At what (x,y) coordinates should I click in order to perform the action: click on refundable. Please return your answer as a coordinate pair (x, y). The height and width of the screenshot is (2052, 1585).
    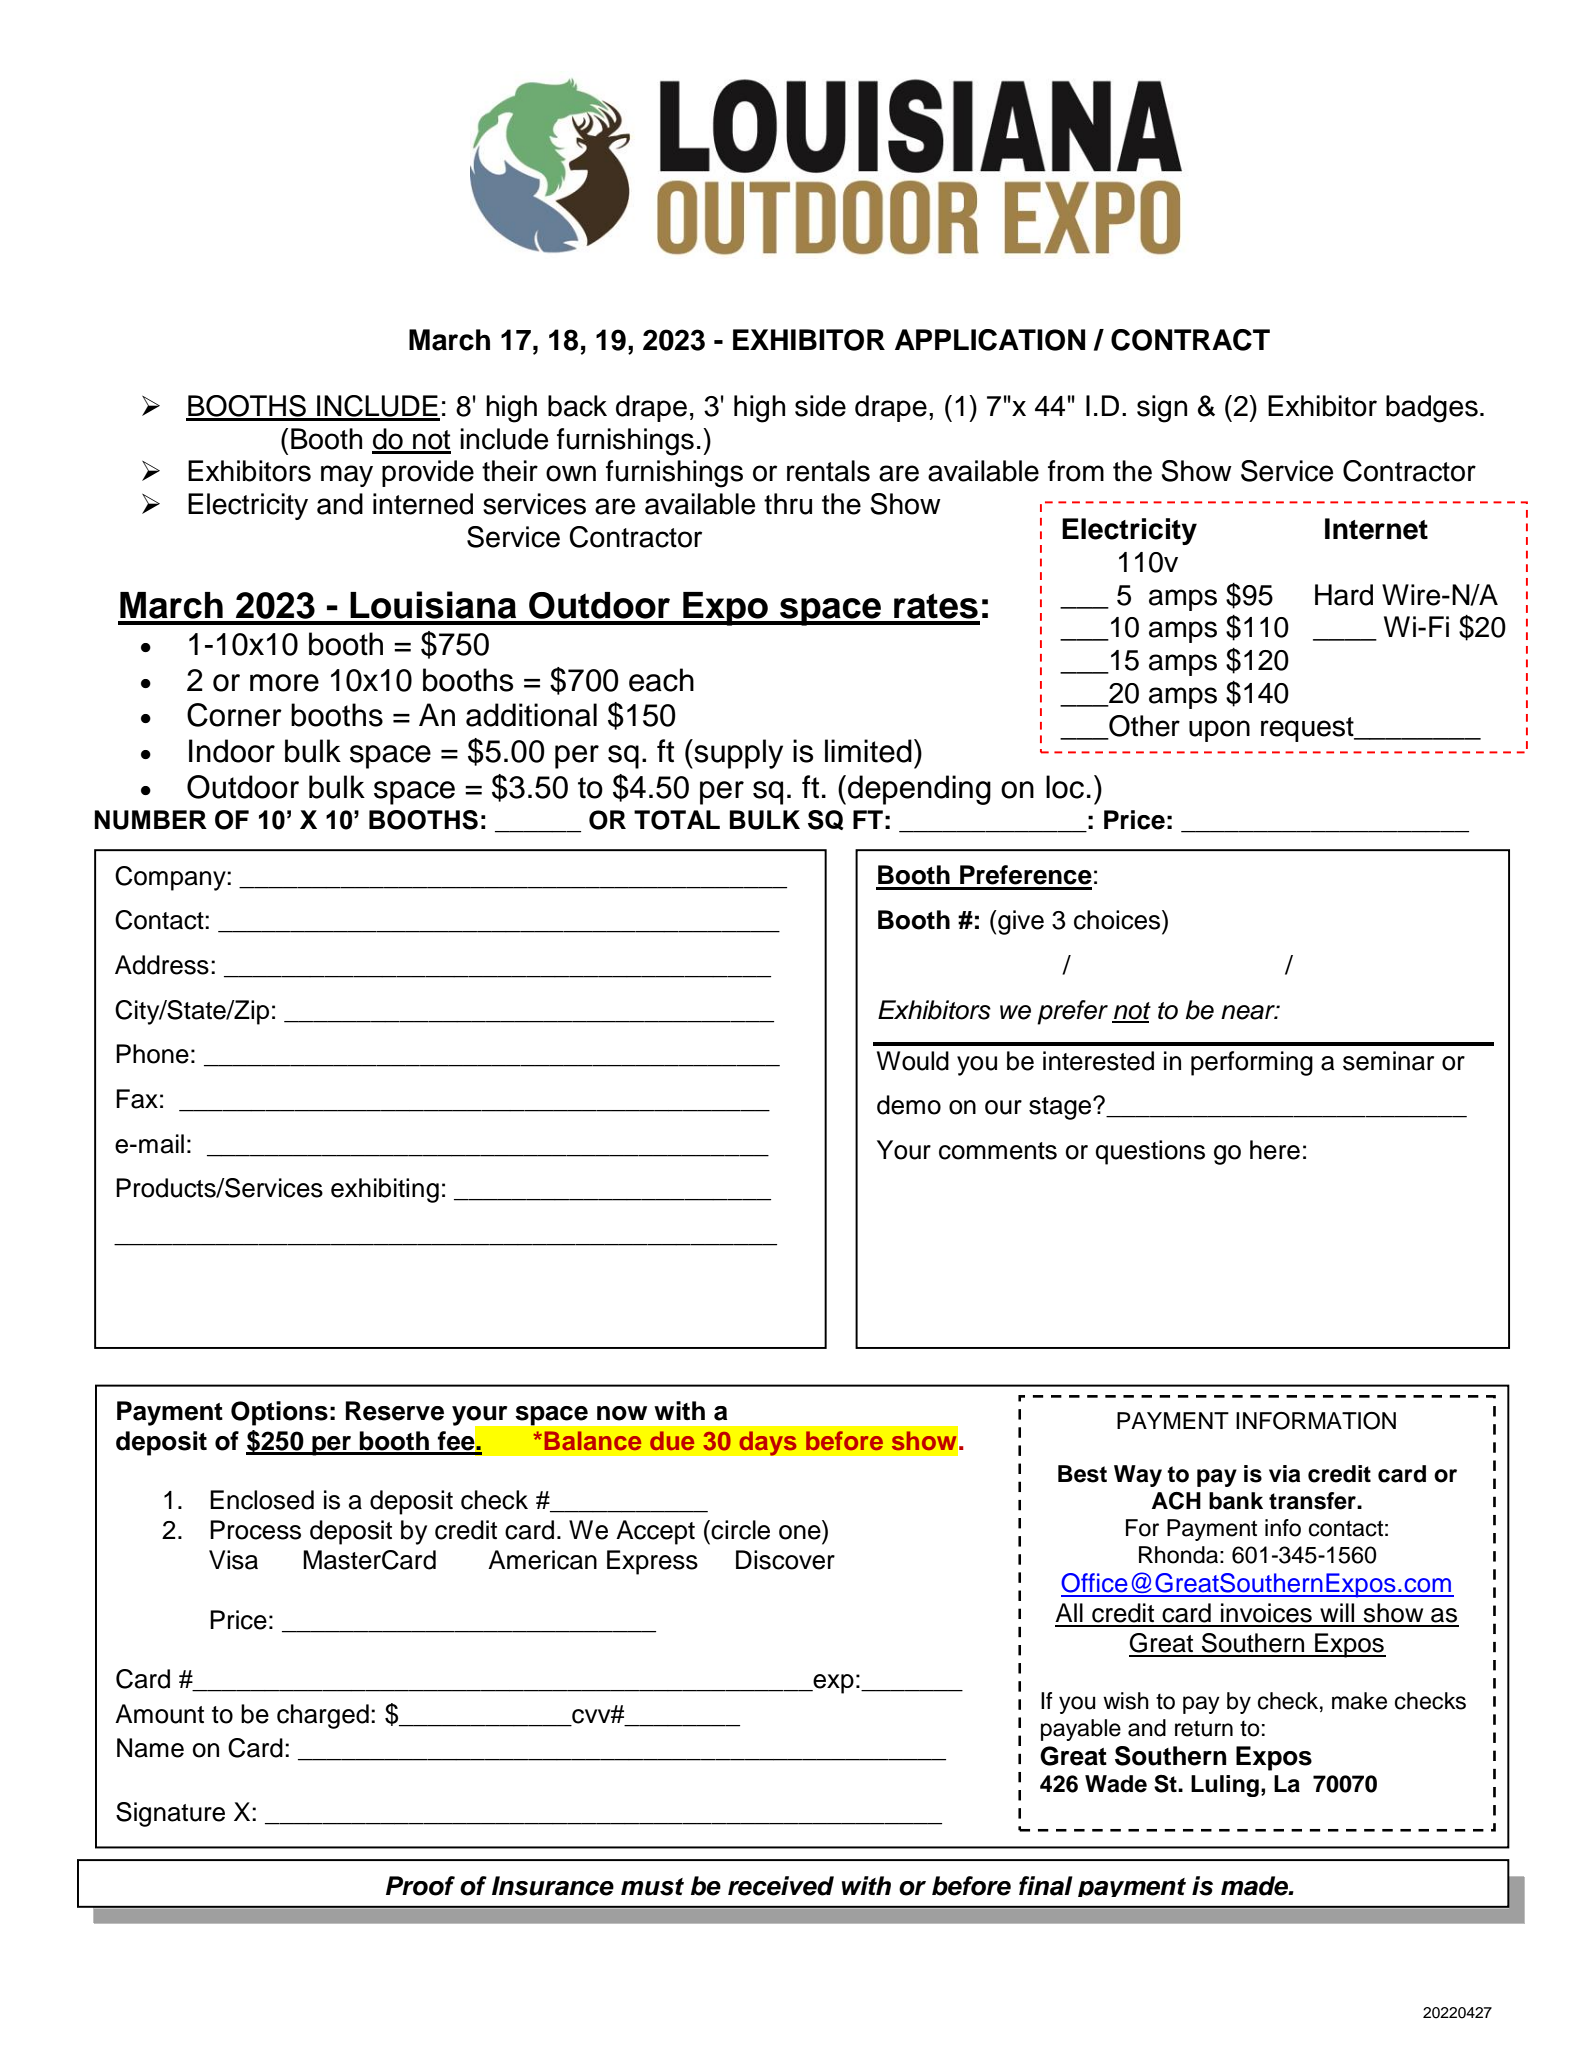
    Looking at the image, I should click on (398, 1871).
